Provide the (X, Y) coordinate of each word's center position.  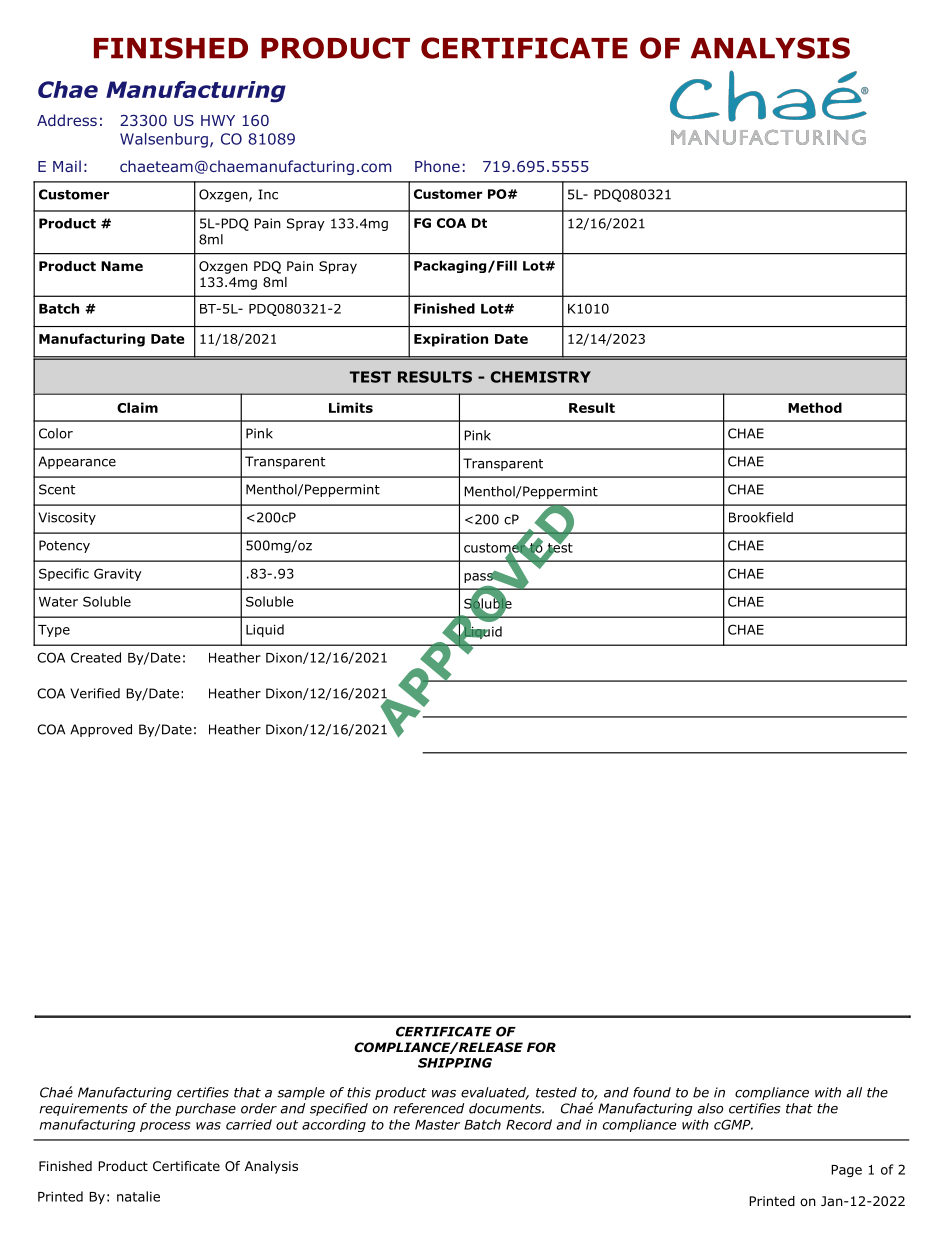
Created (96, 657)
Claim (137, 407)
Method (815, 407)
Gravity (118, 574)
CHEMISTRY (541, 377)
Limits (351, 407)
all (854, 1092)
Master (437, 1125)
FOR (541, 1047)
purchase (205, 1109)
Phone (437, 166)
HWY (218, 120)
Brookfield (761, 517)
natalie (138, 1196)
